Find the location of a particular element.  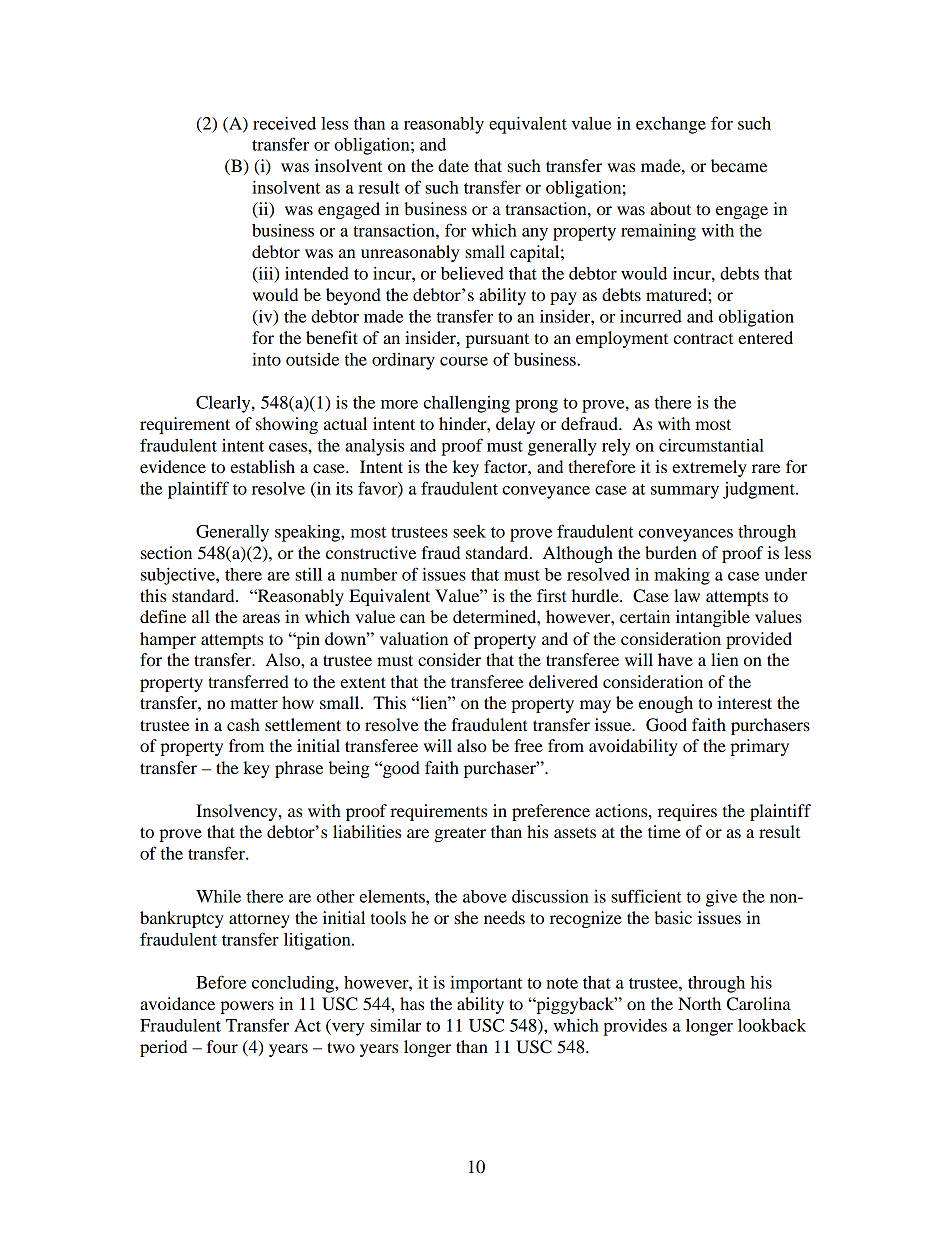

law is located at coordinates (687, 595).
